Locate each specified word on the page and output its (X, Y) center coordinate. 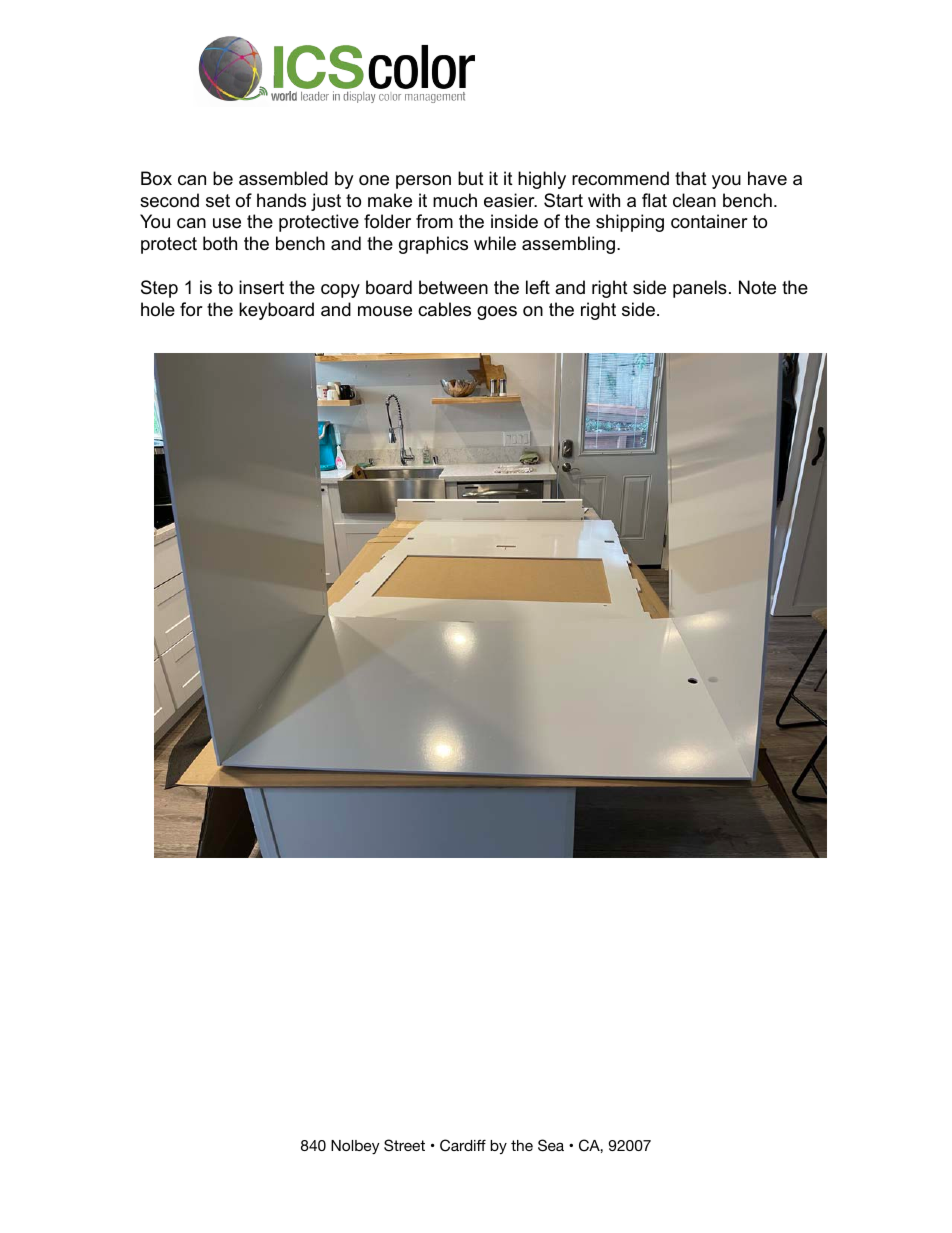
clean (694, 200)
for (191, 309)
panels (700, 289)
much (455, 200)
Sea (551, 1145)
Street (404, 1145)
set (218, 201)
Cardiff (463, 1145)
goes (497, 313)
